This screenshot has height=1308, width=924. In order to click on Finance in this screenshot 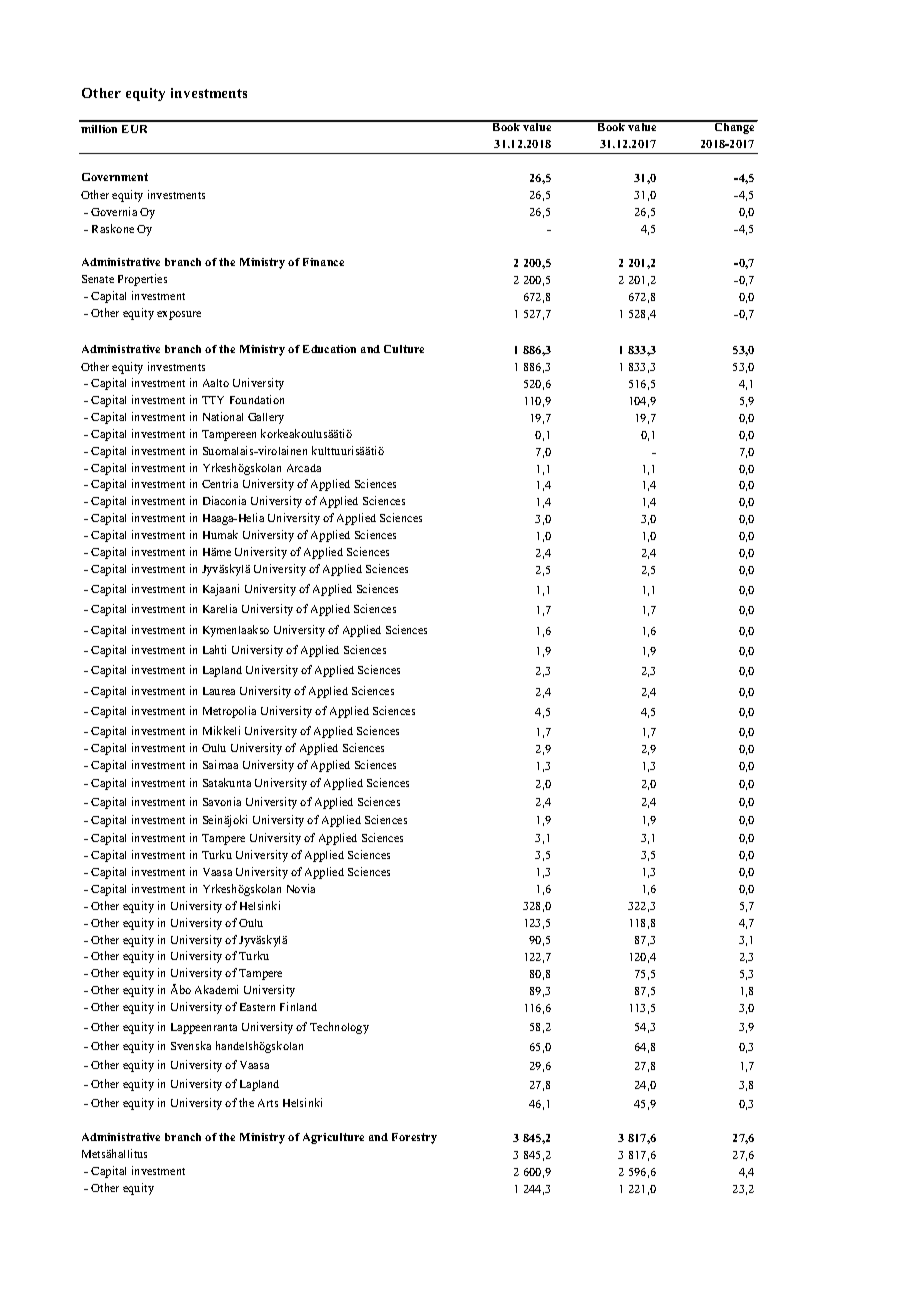, I will do `click(323, 262)`.
